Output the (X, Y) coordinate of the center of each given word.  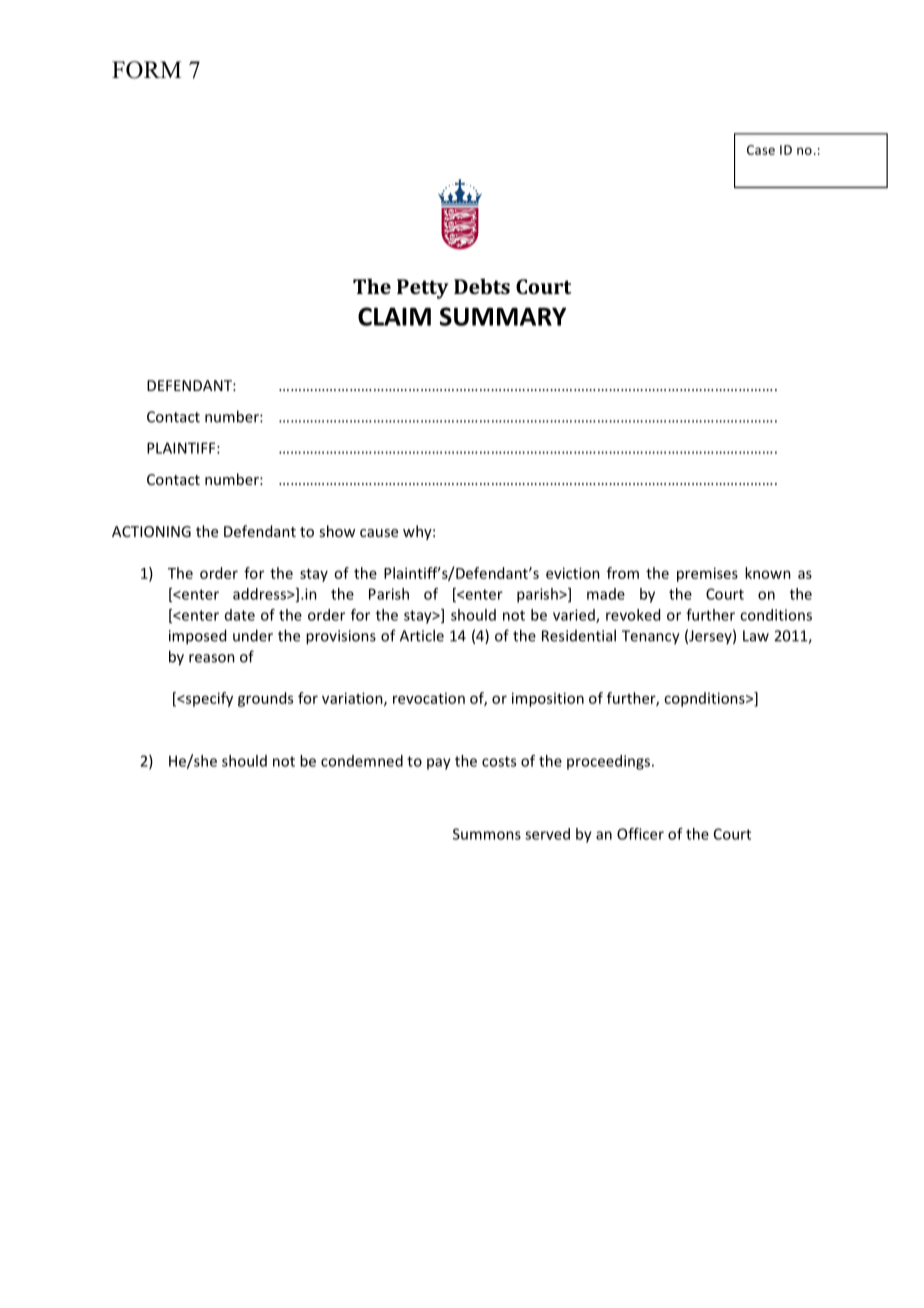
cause (379, 533)
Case (761, 150)
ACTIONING (151, 531)
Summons (487, 834)
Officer (640, 834)
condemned (362, 761)
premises (707, 574)
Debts (482, 286)
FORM (147, 70)
